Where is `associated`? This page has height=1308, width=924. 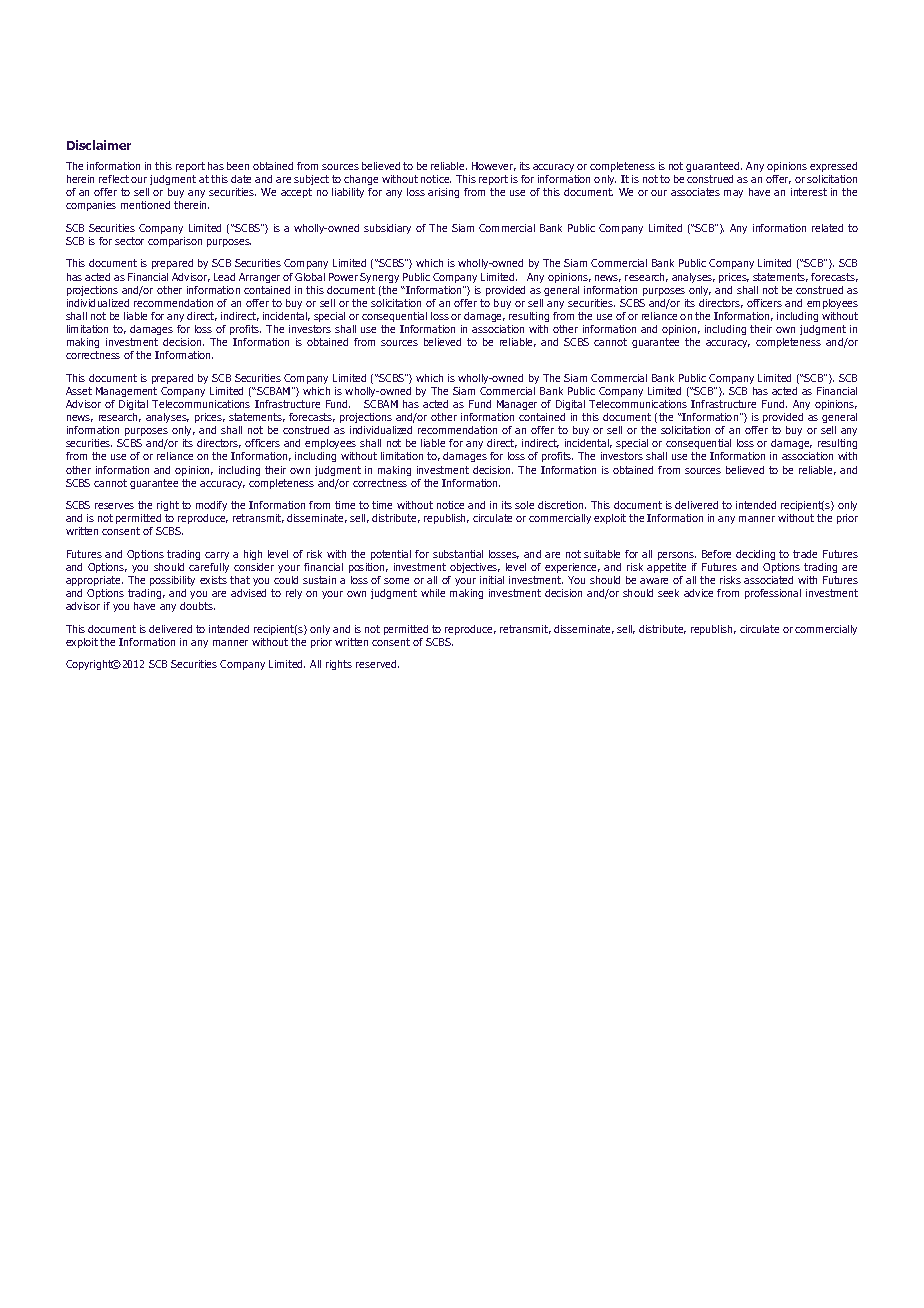 associated is located at coordinates (768, 580).
